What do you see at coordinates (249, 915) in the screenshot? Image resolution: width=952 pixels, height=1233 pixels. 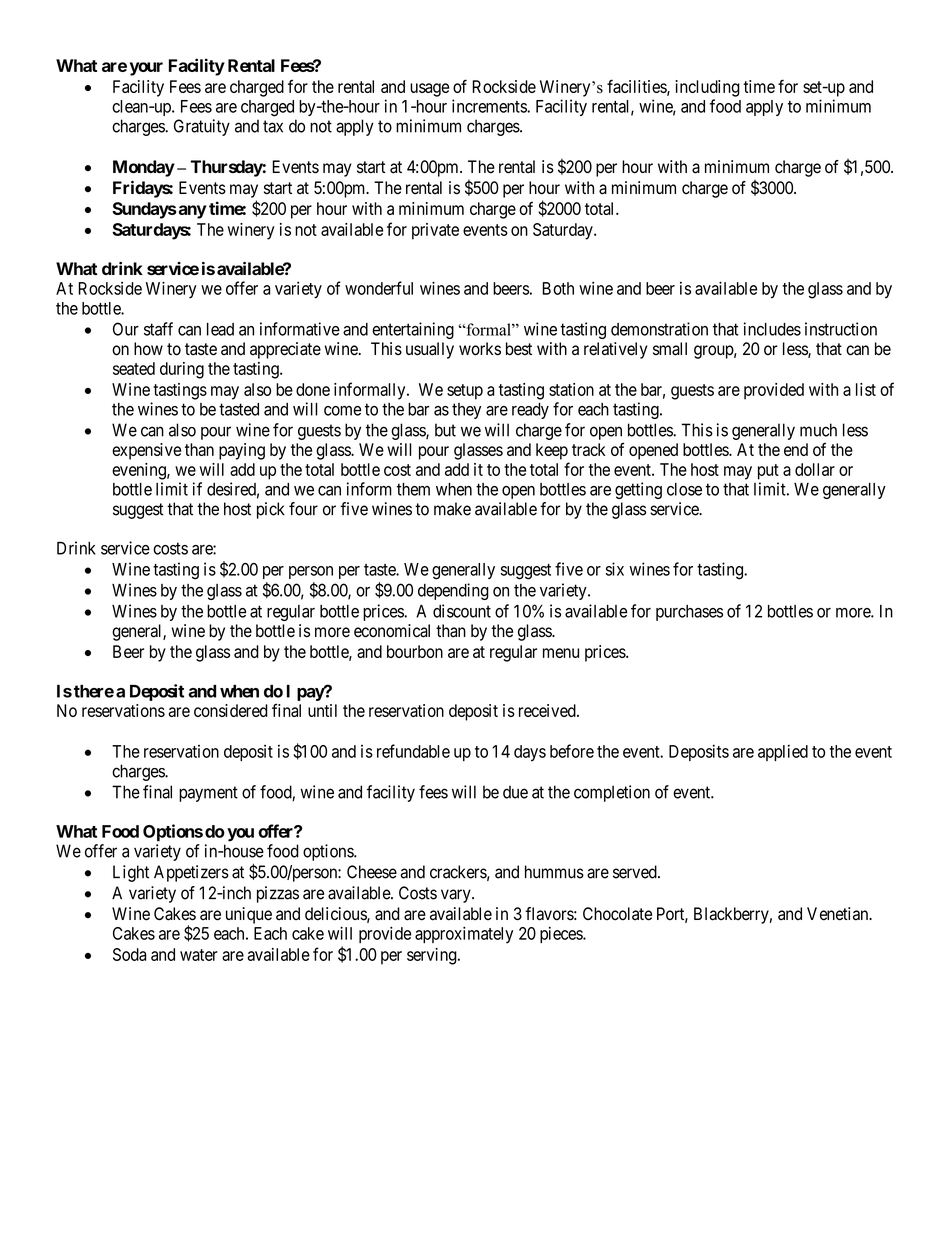 I see `unique` at bounding box center [249, 915].
